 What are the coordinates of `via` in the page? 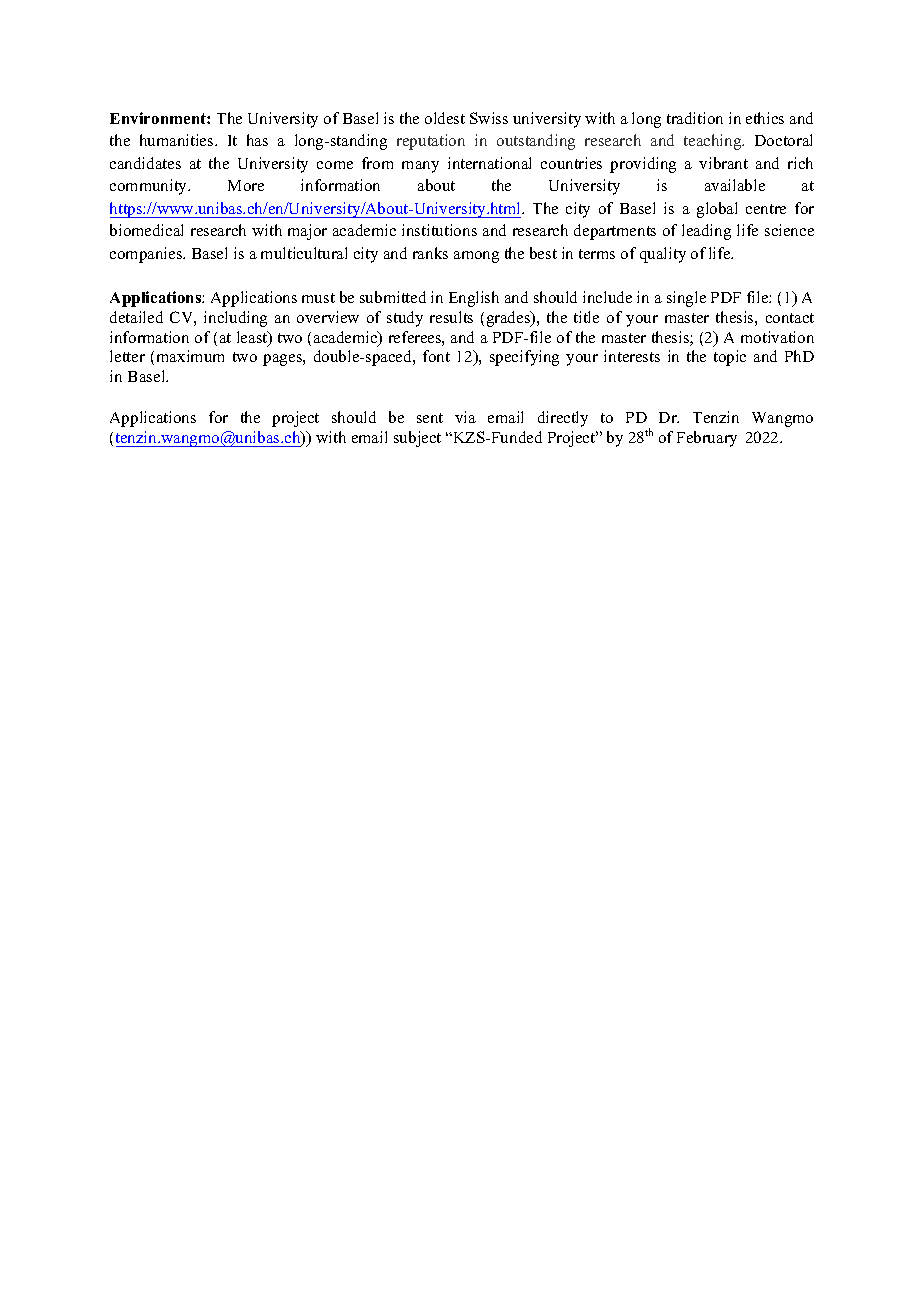 It's located at (465, 417).
